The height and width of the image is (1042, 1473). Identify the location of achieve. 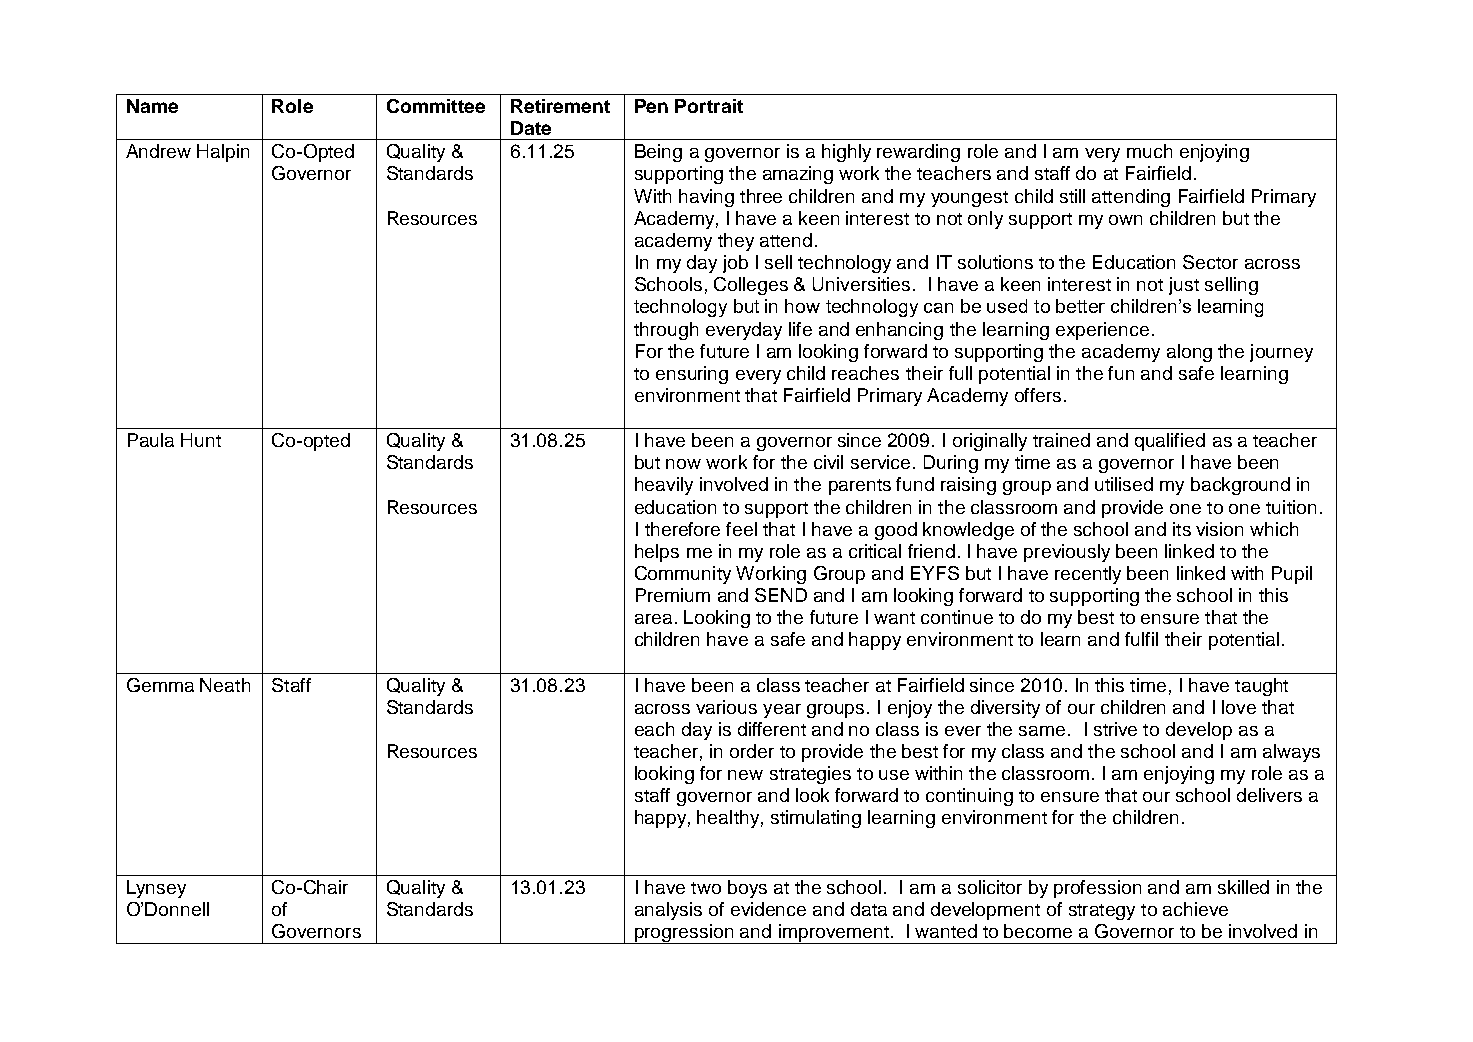
(1195, 909).
